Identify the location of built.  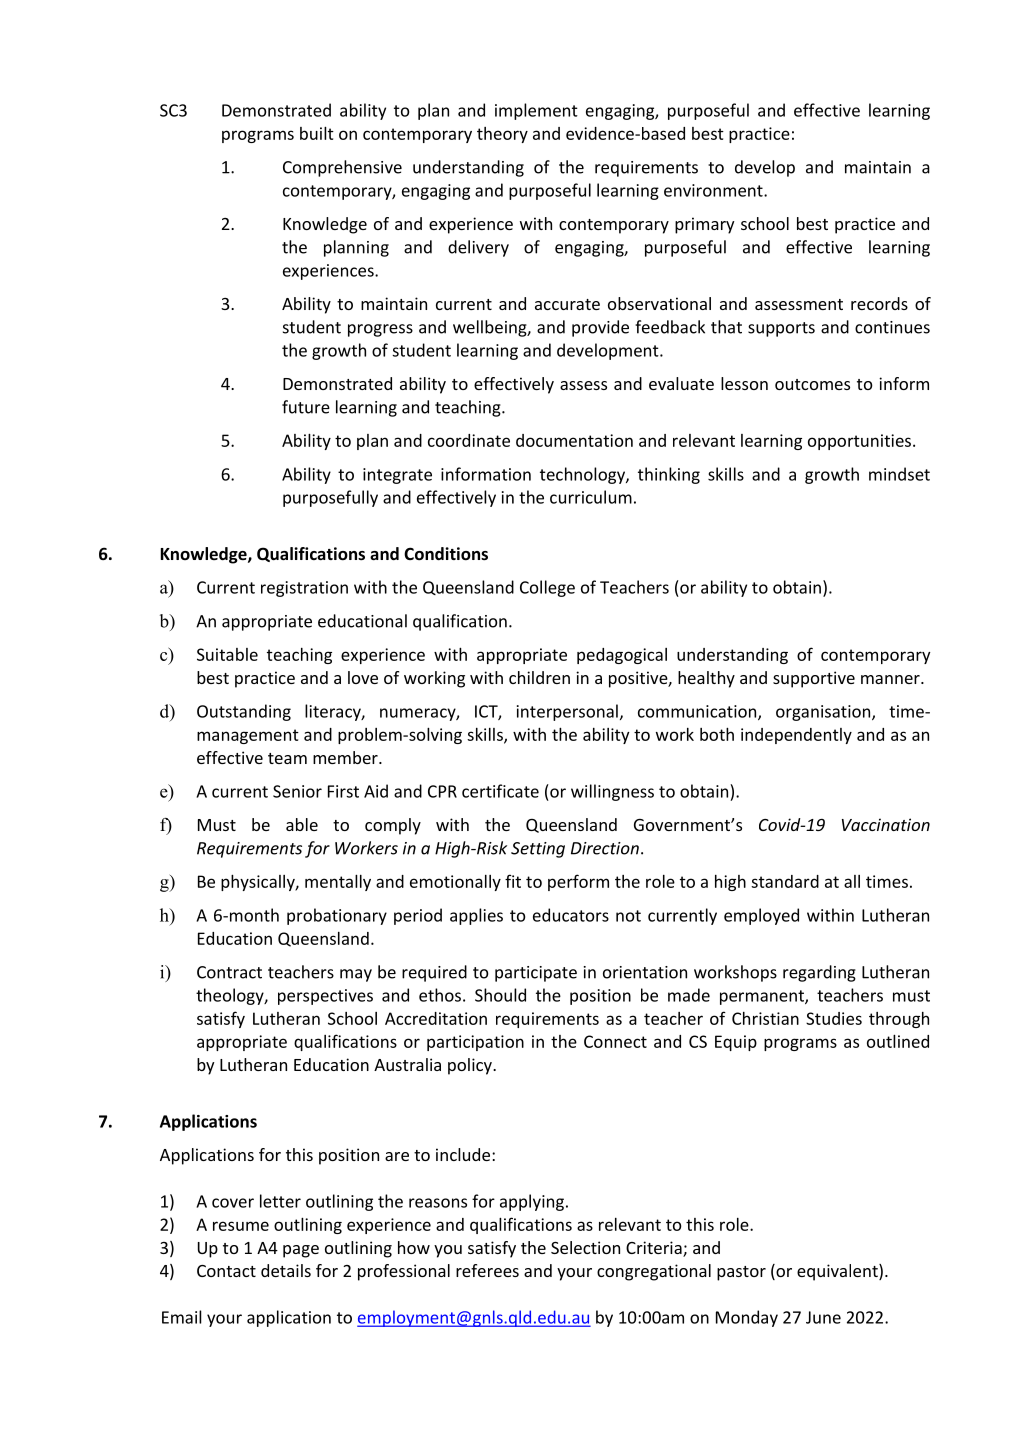
(317, 133).
